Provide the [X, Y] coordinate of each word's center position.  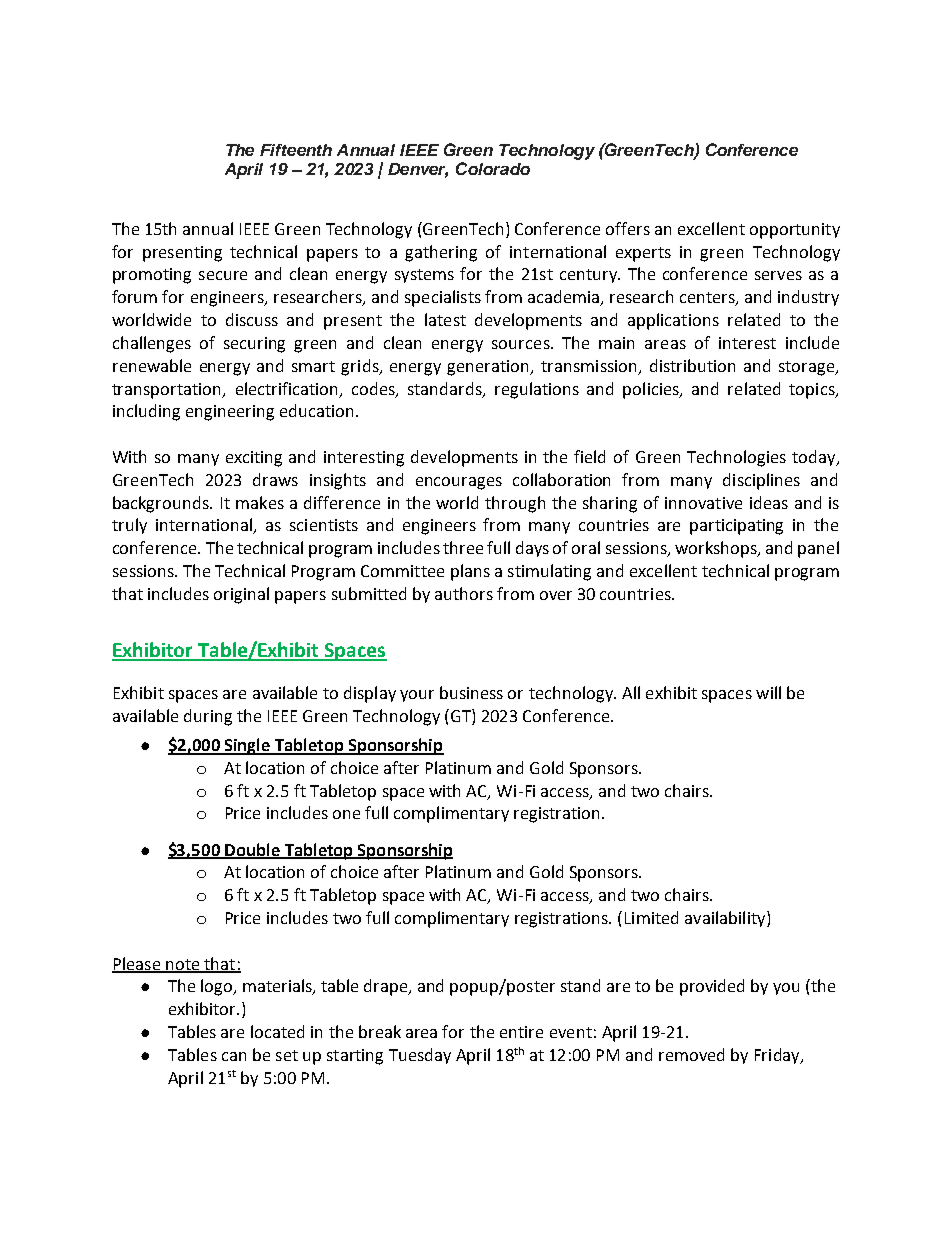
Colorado [493, 168]
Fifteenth [296, 150]
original [241, 595]
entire [521, 1032]
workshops [717, 549]
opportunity [795, 231]
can [234, 1056]
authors [464, 593]
